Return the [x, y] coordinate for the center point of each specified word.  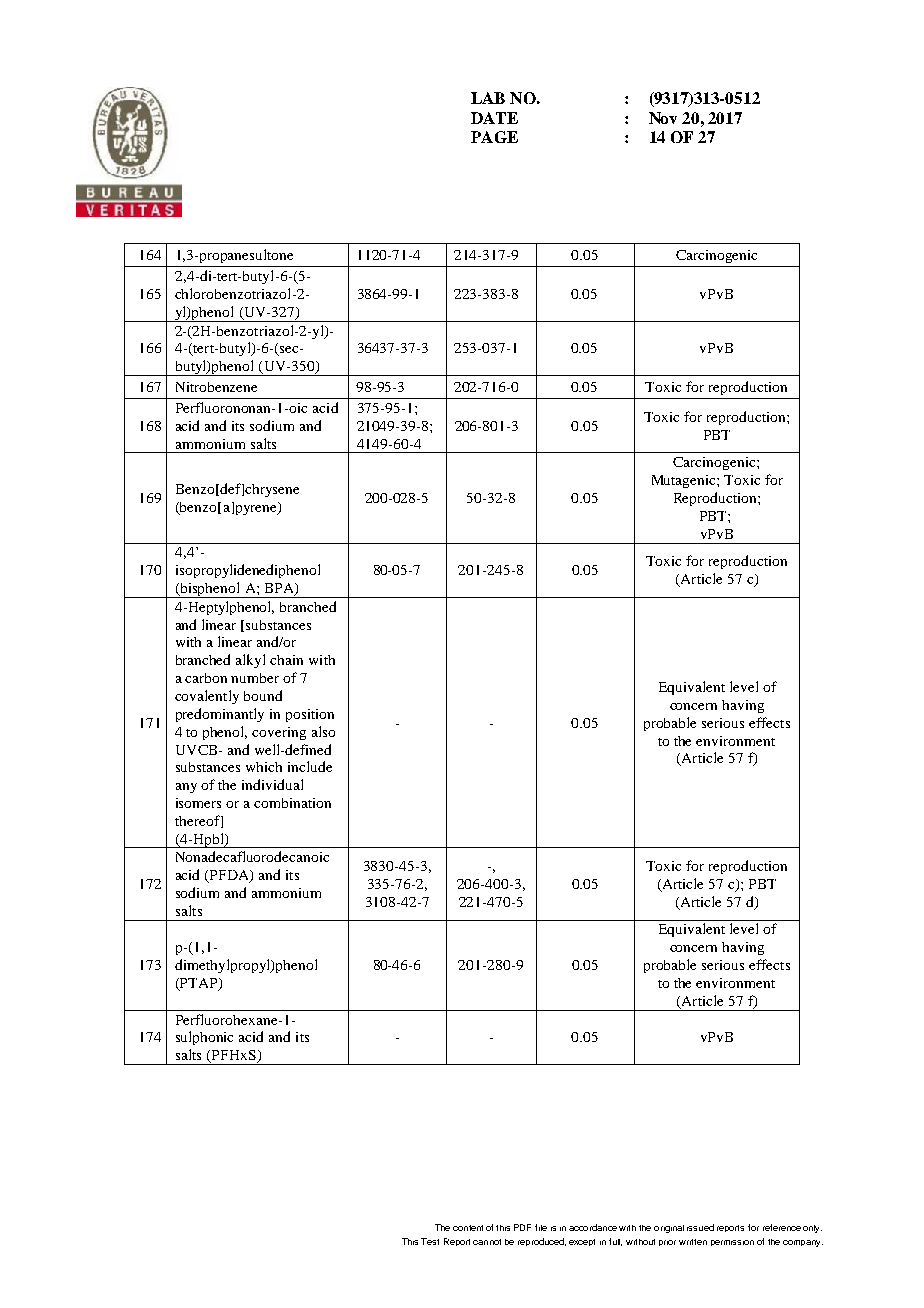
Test [430, 1241]
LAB [488, 98]
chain [286, 660]
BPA [280, 589]
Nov [663, 118]
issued [700, 1227]
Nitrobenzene [216, 387]
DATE [494, 118]
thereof [198, 821]
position [310, 715]
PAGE [494, 137]
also [323, 731]
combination [292, 803]
